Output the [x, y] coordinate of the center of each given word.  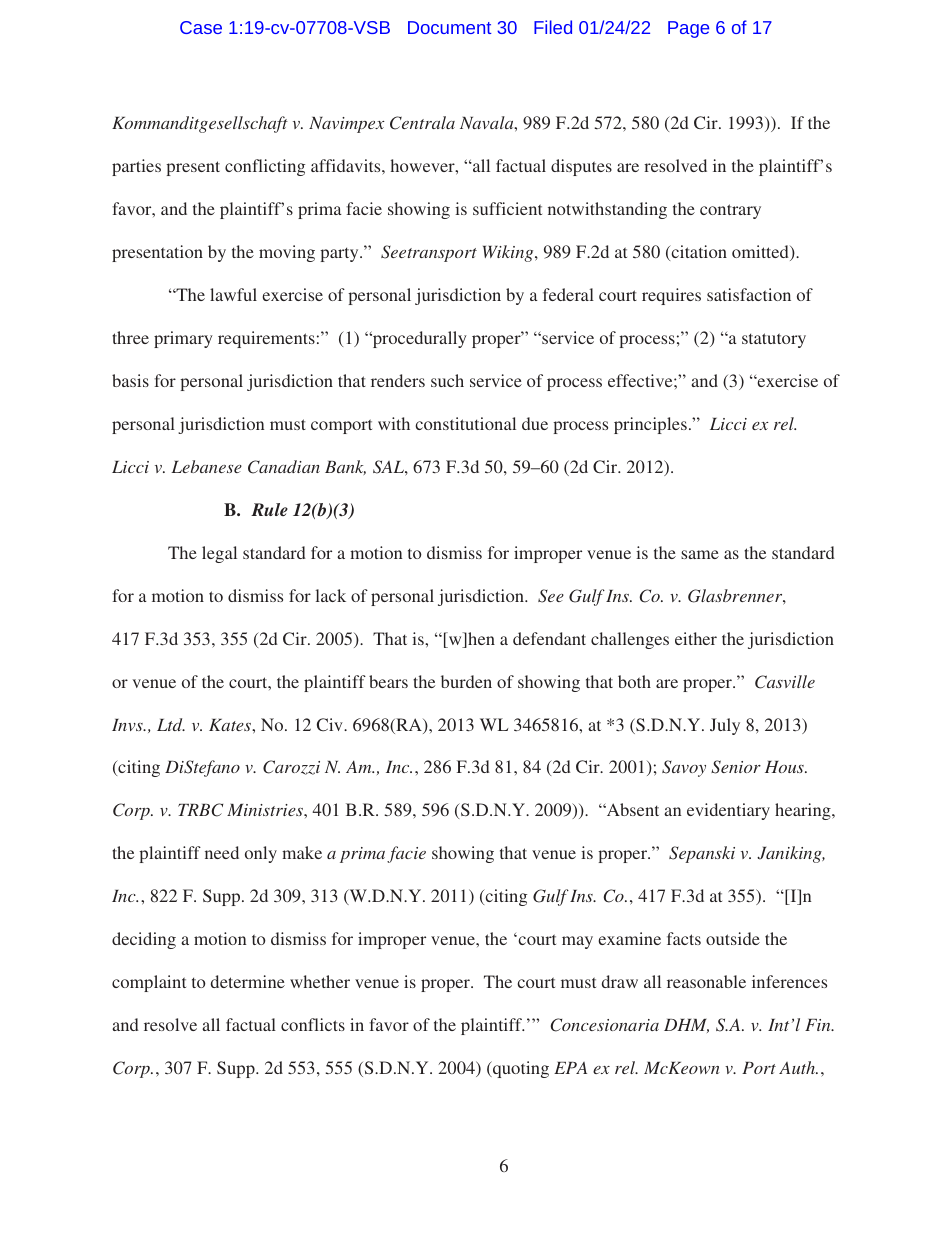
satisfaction [749, 294]
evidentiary [728, 811]
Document [449, 27]
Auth [798, 1067]
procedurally [419, 339]
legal [219, 554]
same [700, 554]
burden [466, 681]
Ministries [266, 810]
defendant [549, 638]
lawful [233, 294]
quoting [520, 1069]
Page [688, 29]
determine [248, 981]
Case [201, 27]
